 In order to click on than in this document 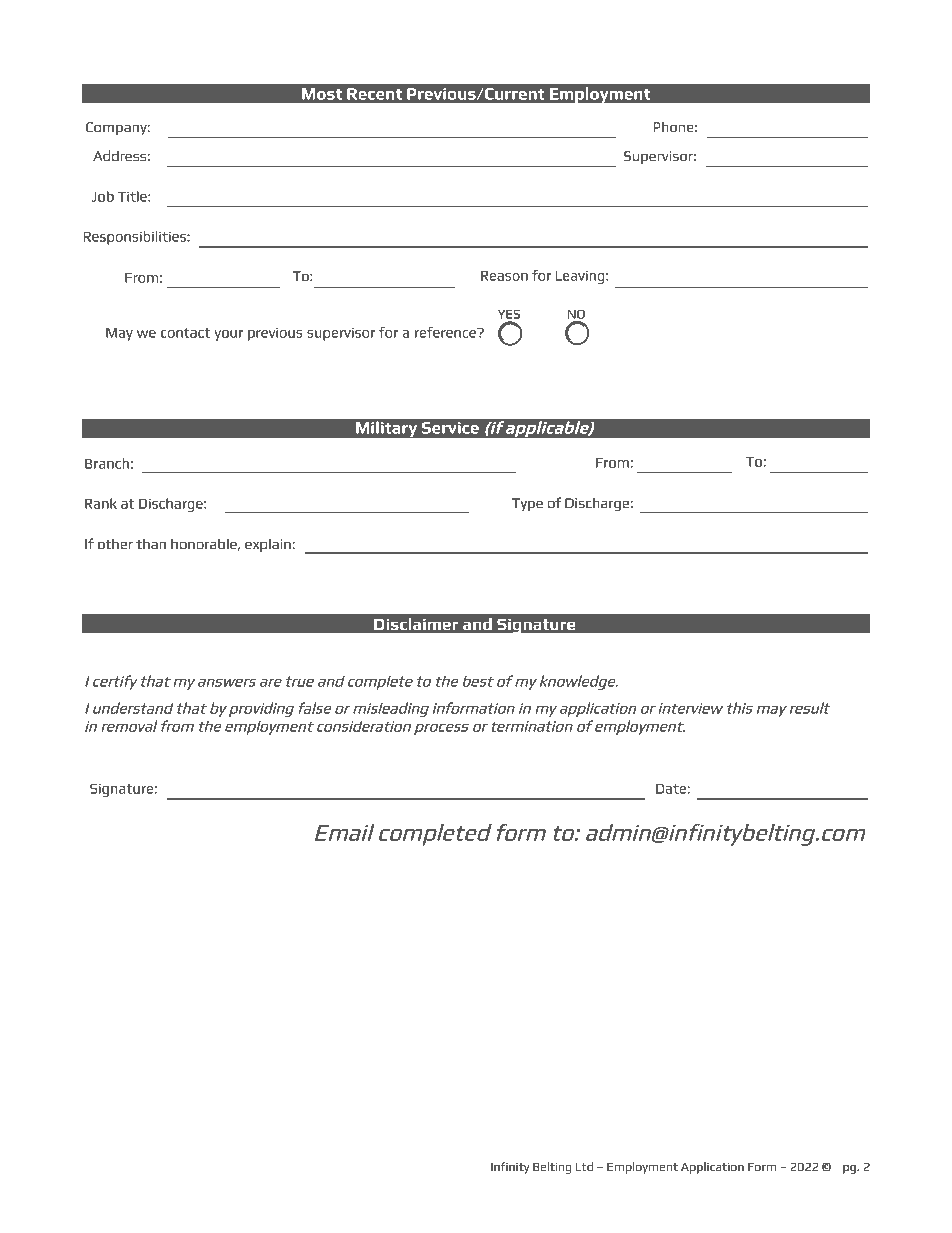, I will do `click(151, 543)`.
